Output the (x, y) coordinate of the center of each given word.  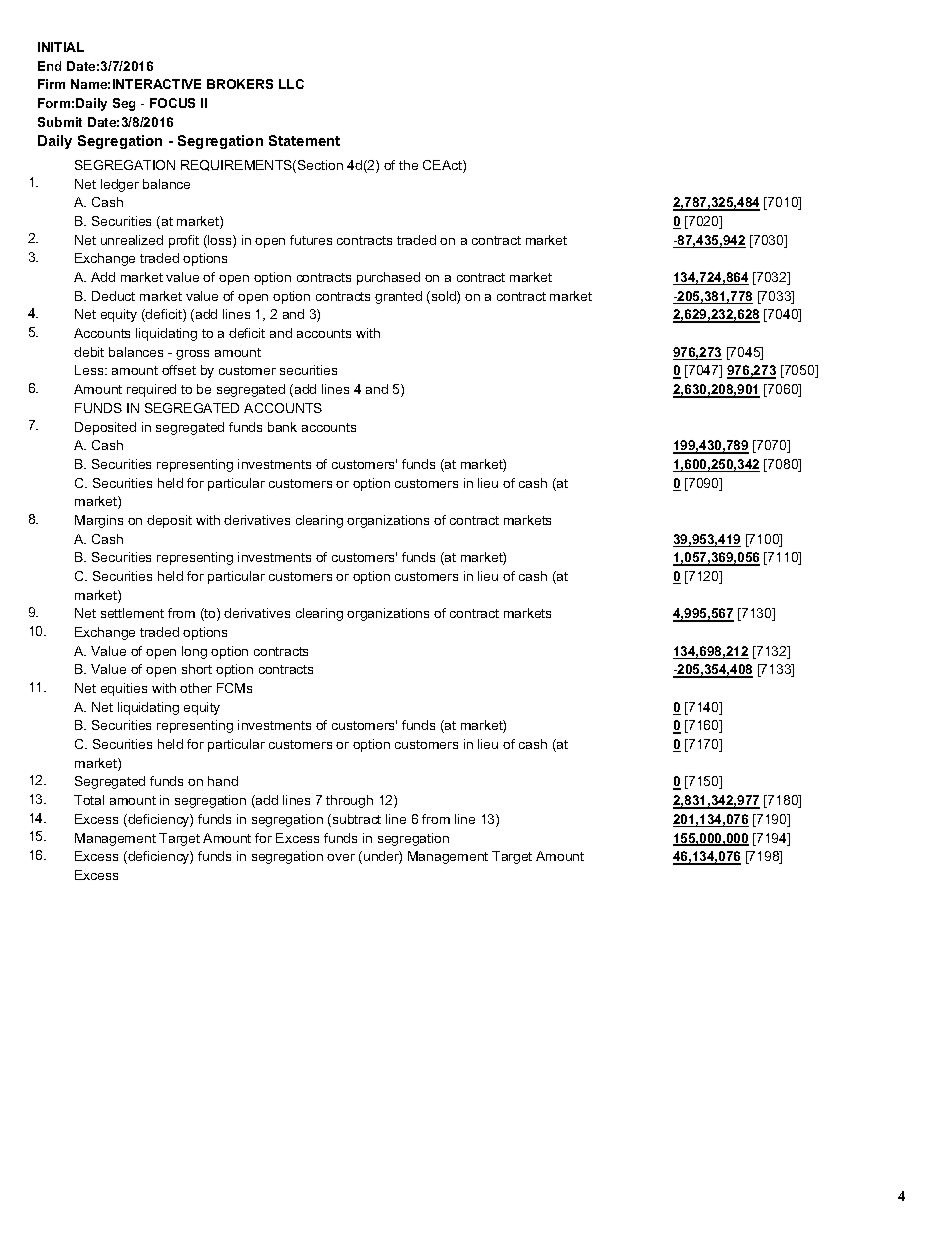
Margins (99, 521)
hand (223, 781)
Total (89, 800)
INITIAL (61, 47)
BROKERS (240, 84)
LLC (291, 84)
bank (282, 427)
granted (398, 297)
